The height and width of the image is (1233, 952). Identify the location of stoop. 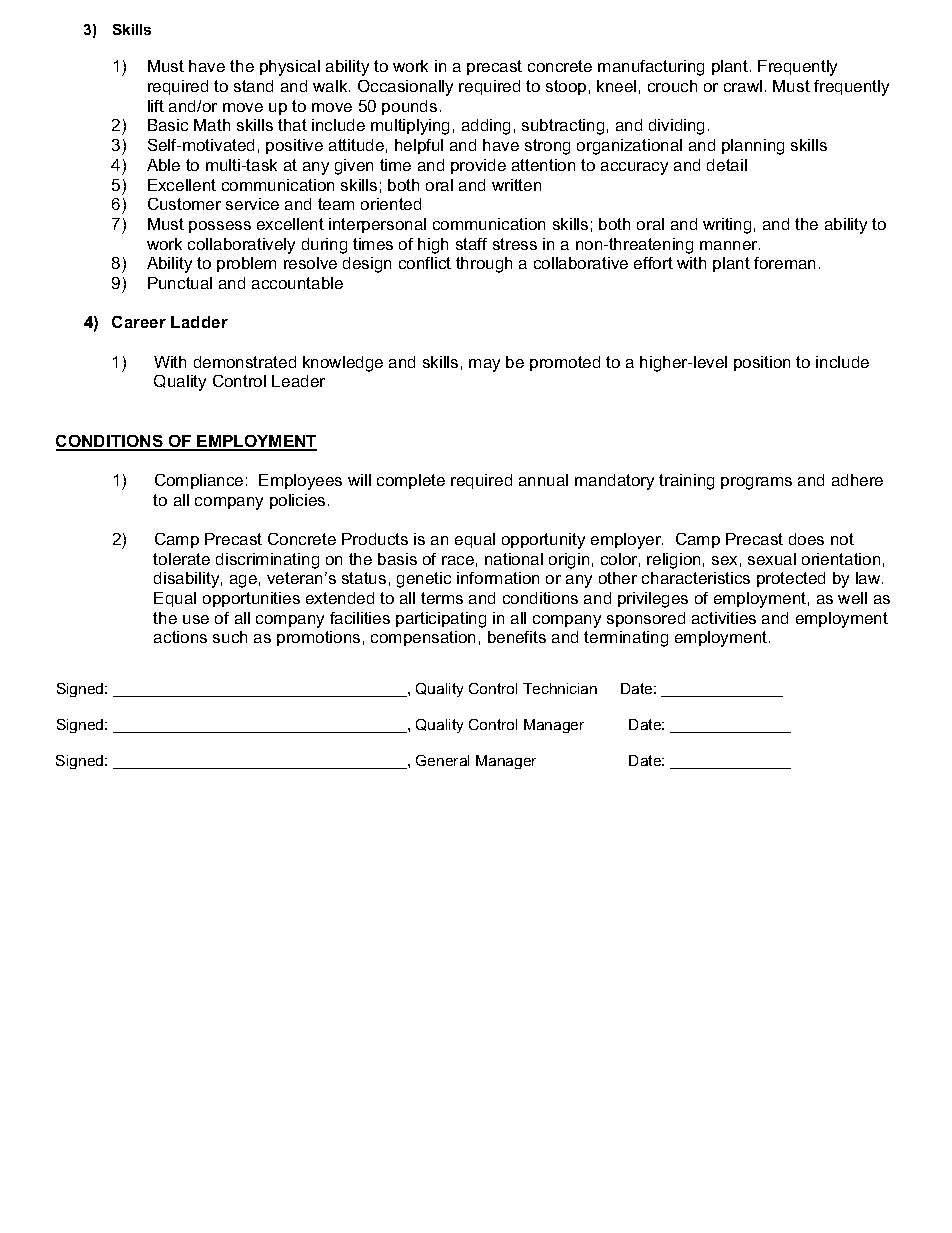
(566, 87).
